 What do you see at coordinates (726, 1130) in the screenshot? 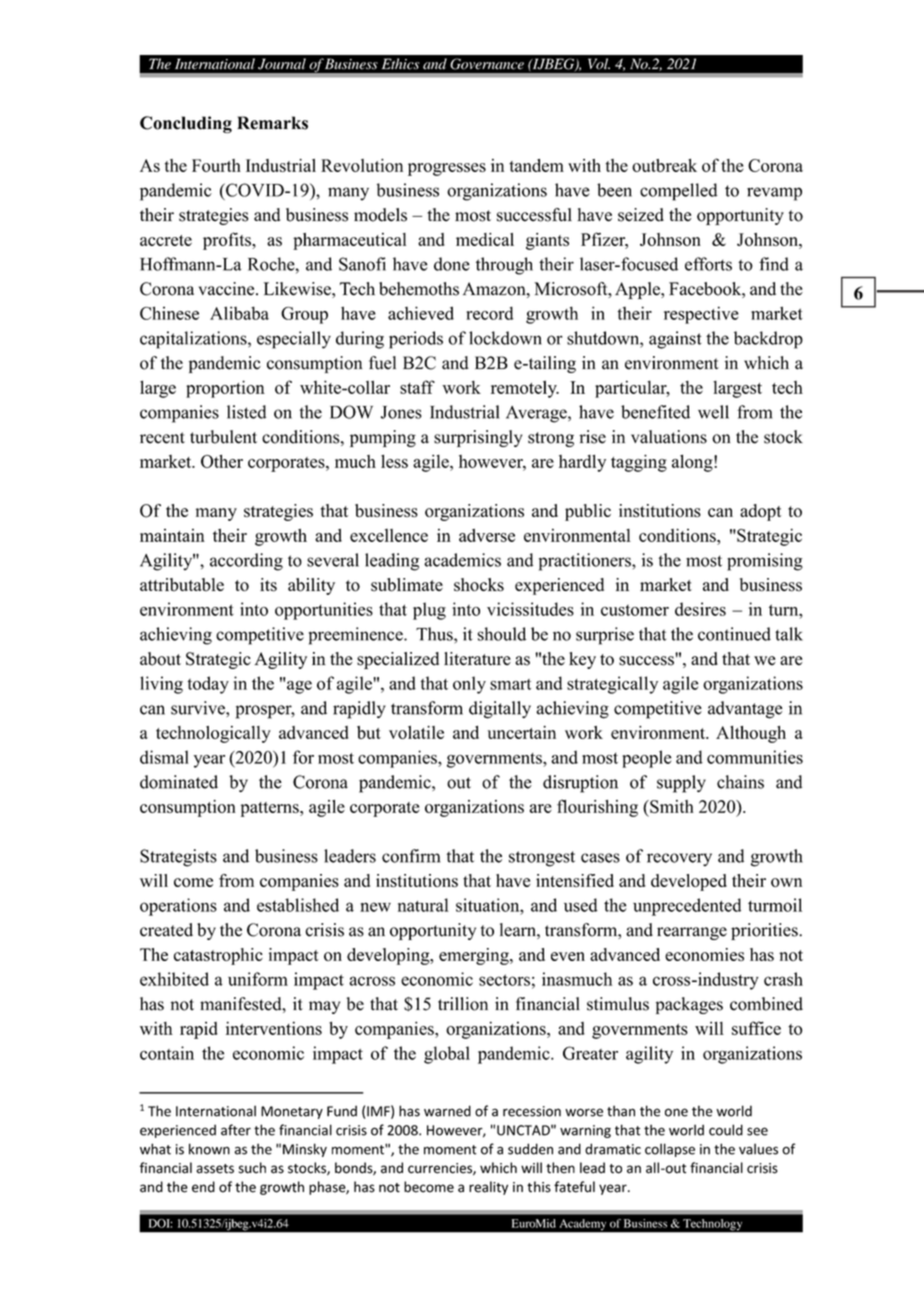
I see `could` at bounding box center [726, 1130].
